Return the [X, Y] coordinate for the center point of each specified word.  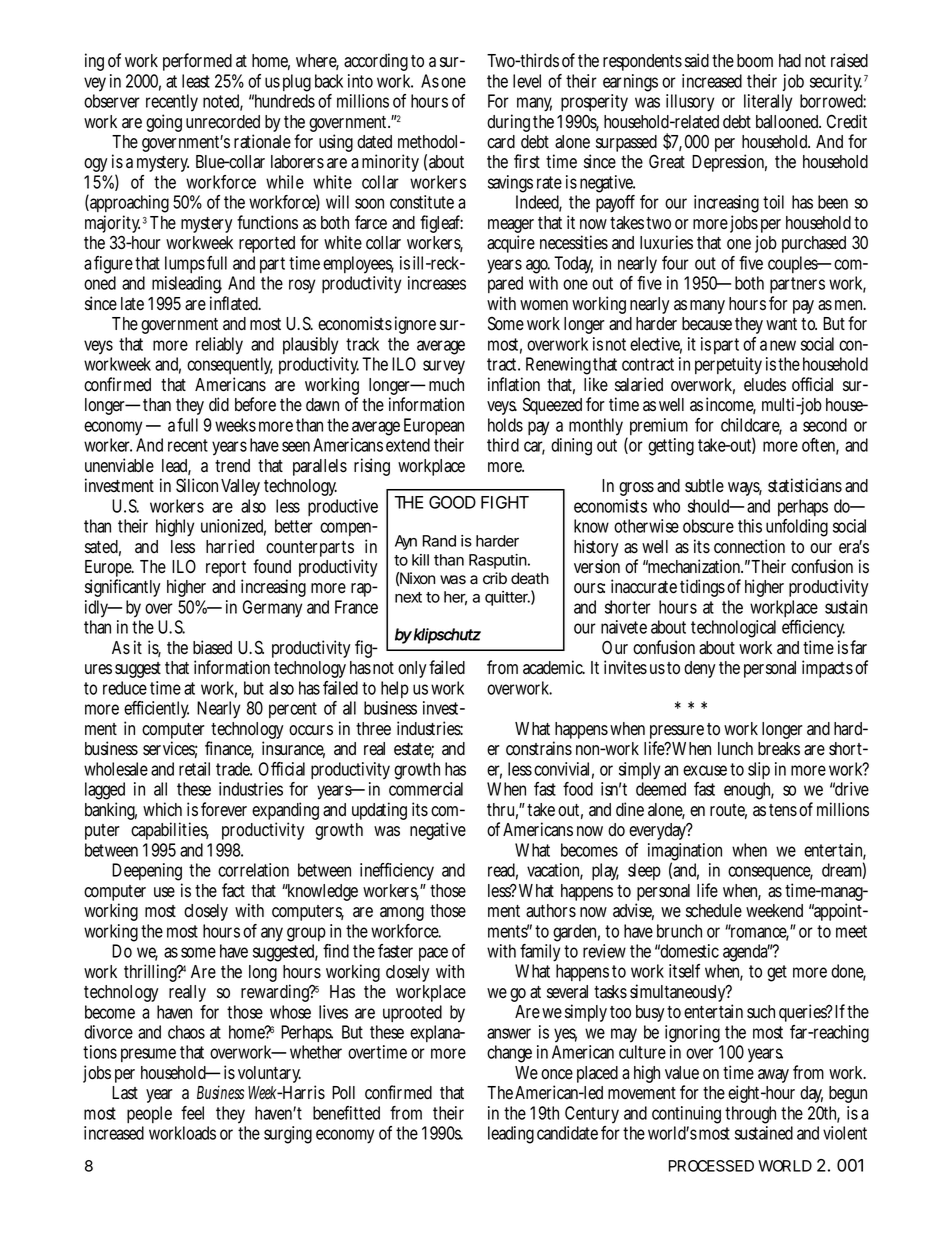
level [527, 81]
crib [495, 578]
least [196, 81]
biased [212, 647]
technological [733, 629]
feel [192, 1113]
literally [768, 103]
